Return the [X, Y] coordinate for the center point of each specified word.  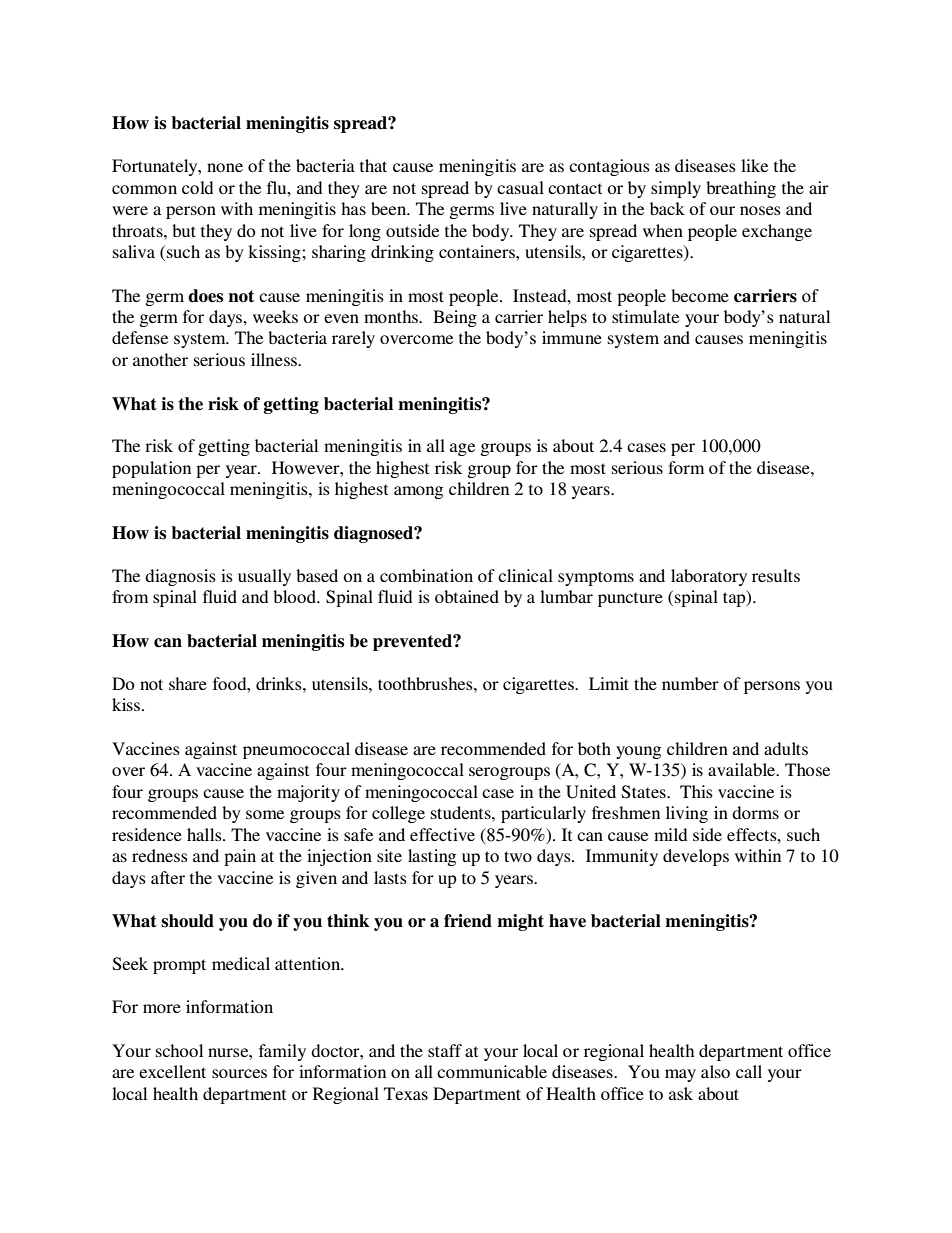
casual [520, 187]
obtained [467, 596]
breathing [741, 189]
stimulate [645, 316]
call [749, 1071]
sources [239, 1073]
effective [442, 834]
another [160, 359]
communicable [492, 1071]
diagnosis [180, 577]
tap [735, 598]
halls [205, 834]
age [462, 449]
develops [696, 857]
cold [198, 187]
